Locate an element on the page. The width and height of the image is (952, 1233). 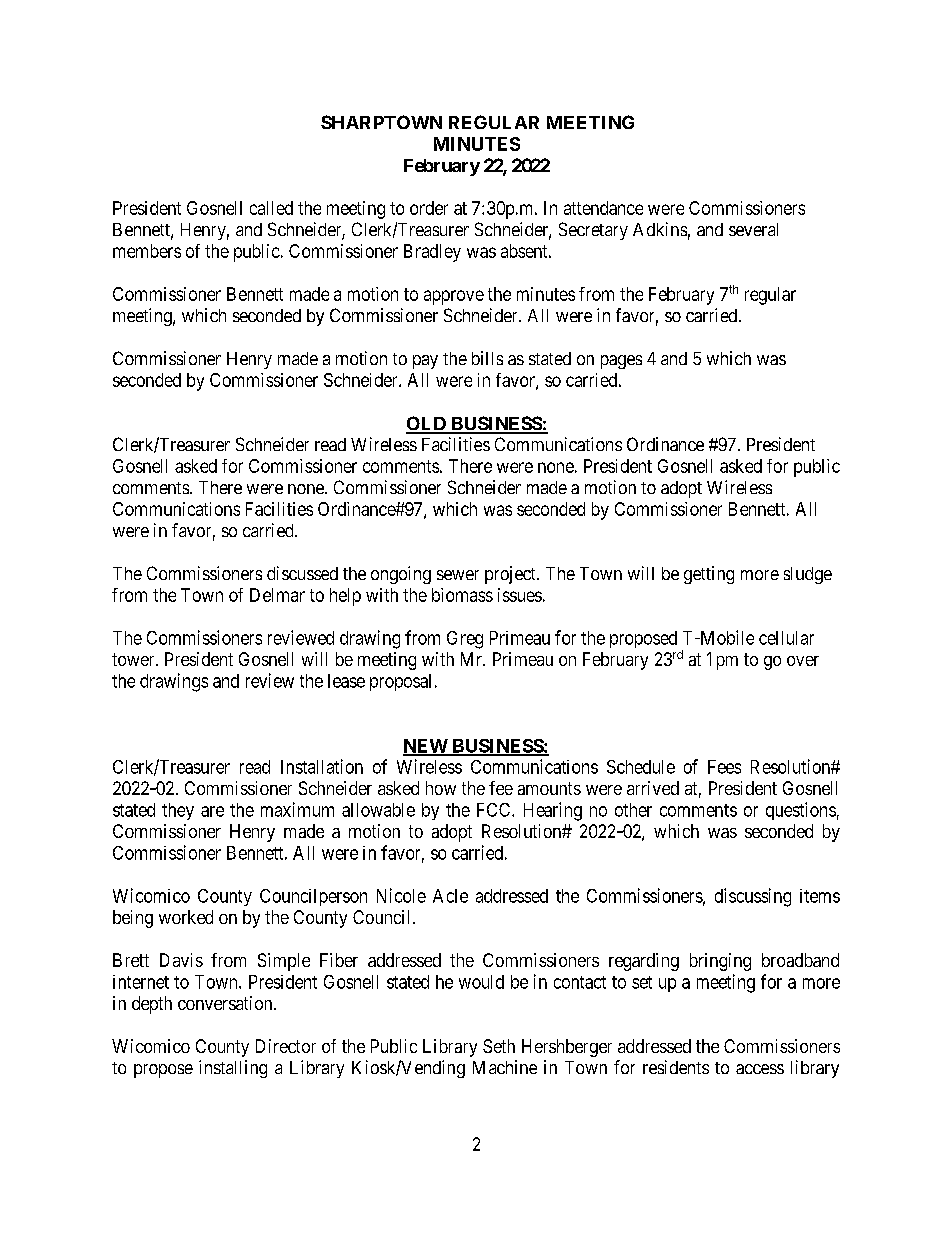
bills is located at coordinates (487, 358).
